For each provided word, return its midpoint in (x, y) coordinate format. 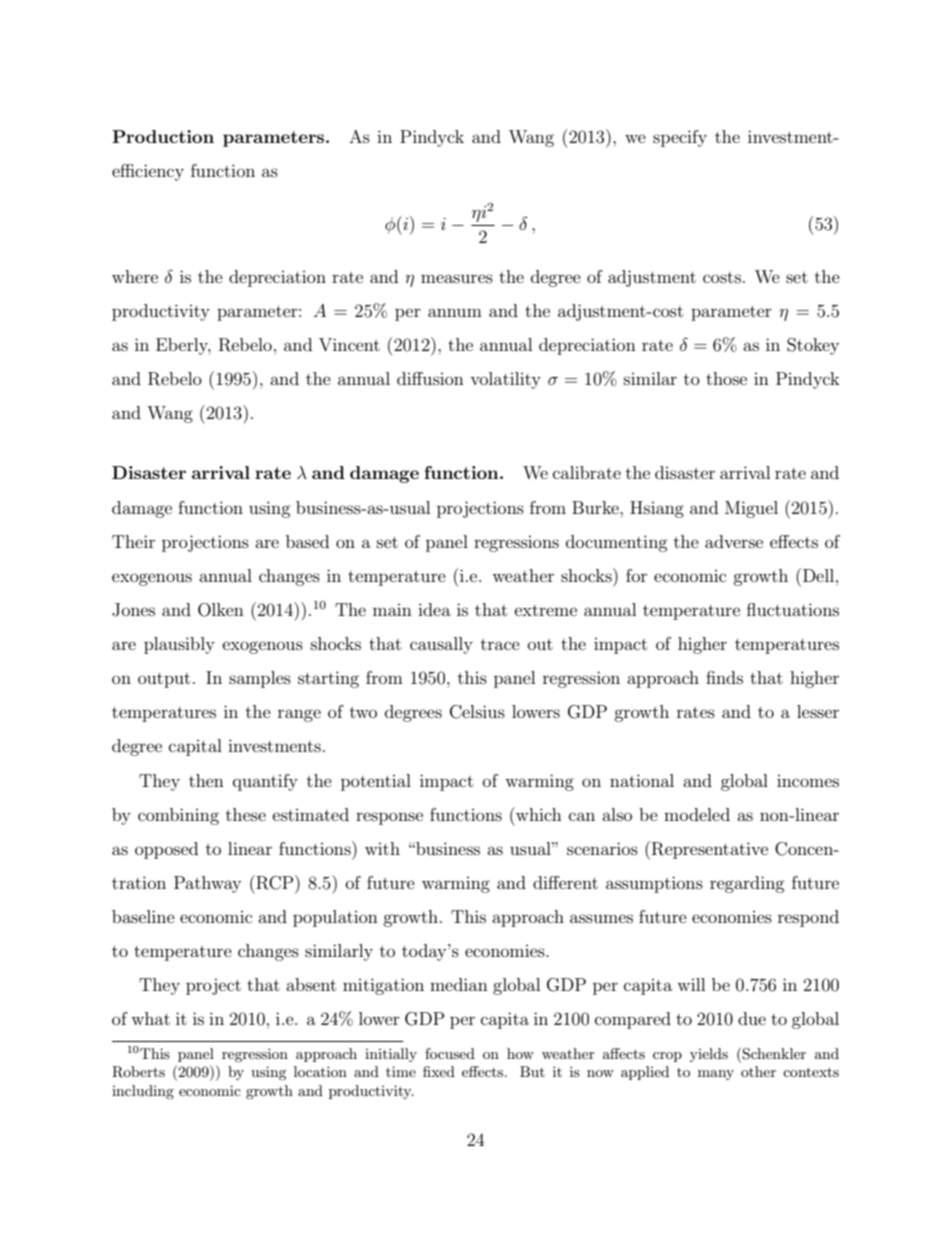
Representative (710, 850)
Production (163, 136)
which (538, 814)
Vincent (349, 345)
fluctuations (793, 609)
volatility (505, 380)
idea (434, 609)
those (726, 378)
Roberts (138, 1072)
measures (457, 278)
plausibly (179, 645)
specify (680, 138)
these (246, 814)
